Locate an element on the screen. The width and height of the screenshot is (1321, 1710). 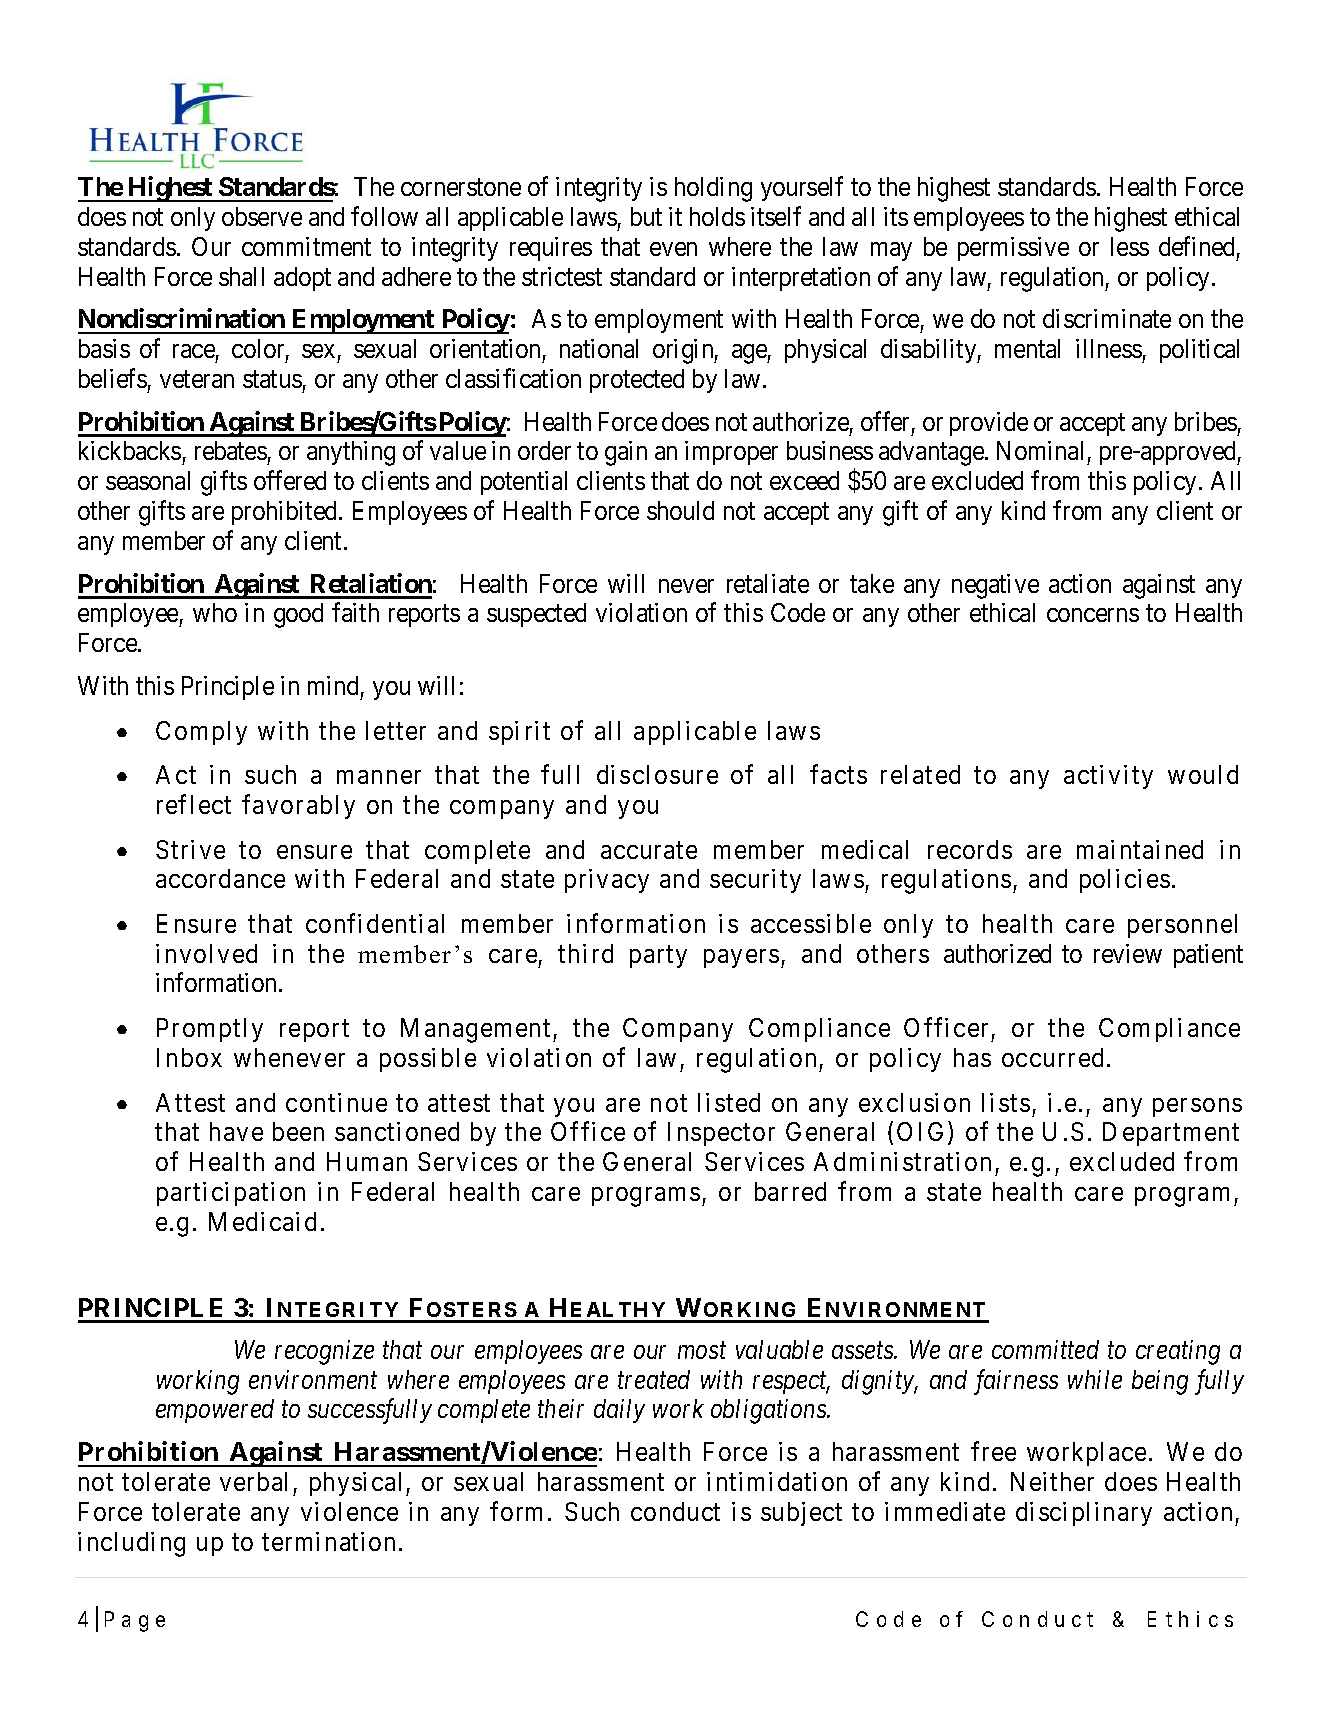
verbal is located at coordinates (253, 1481).
